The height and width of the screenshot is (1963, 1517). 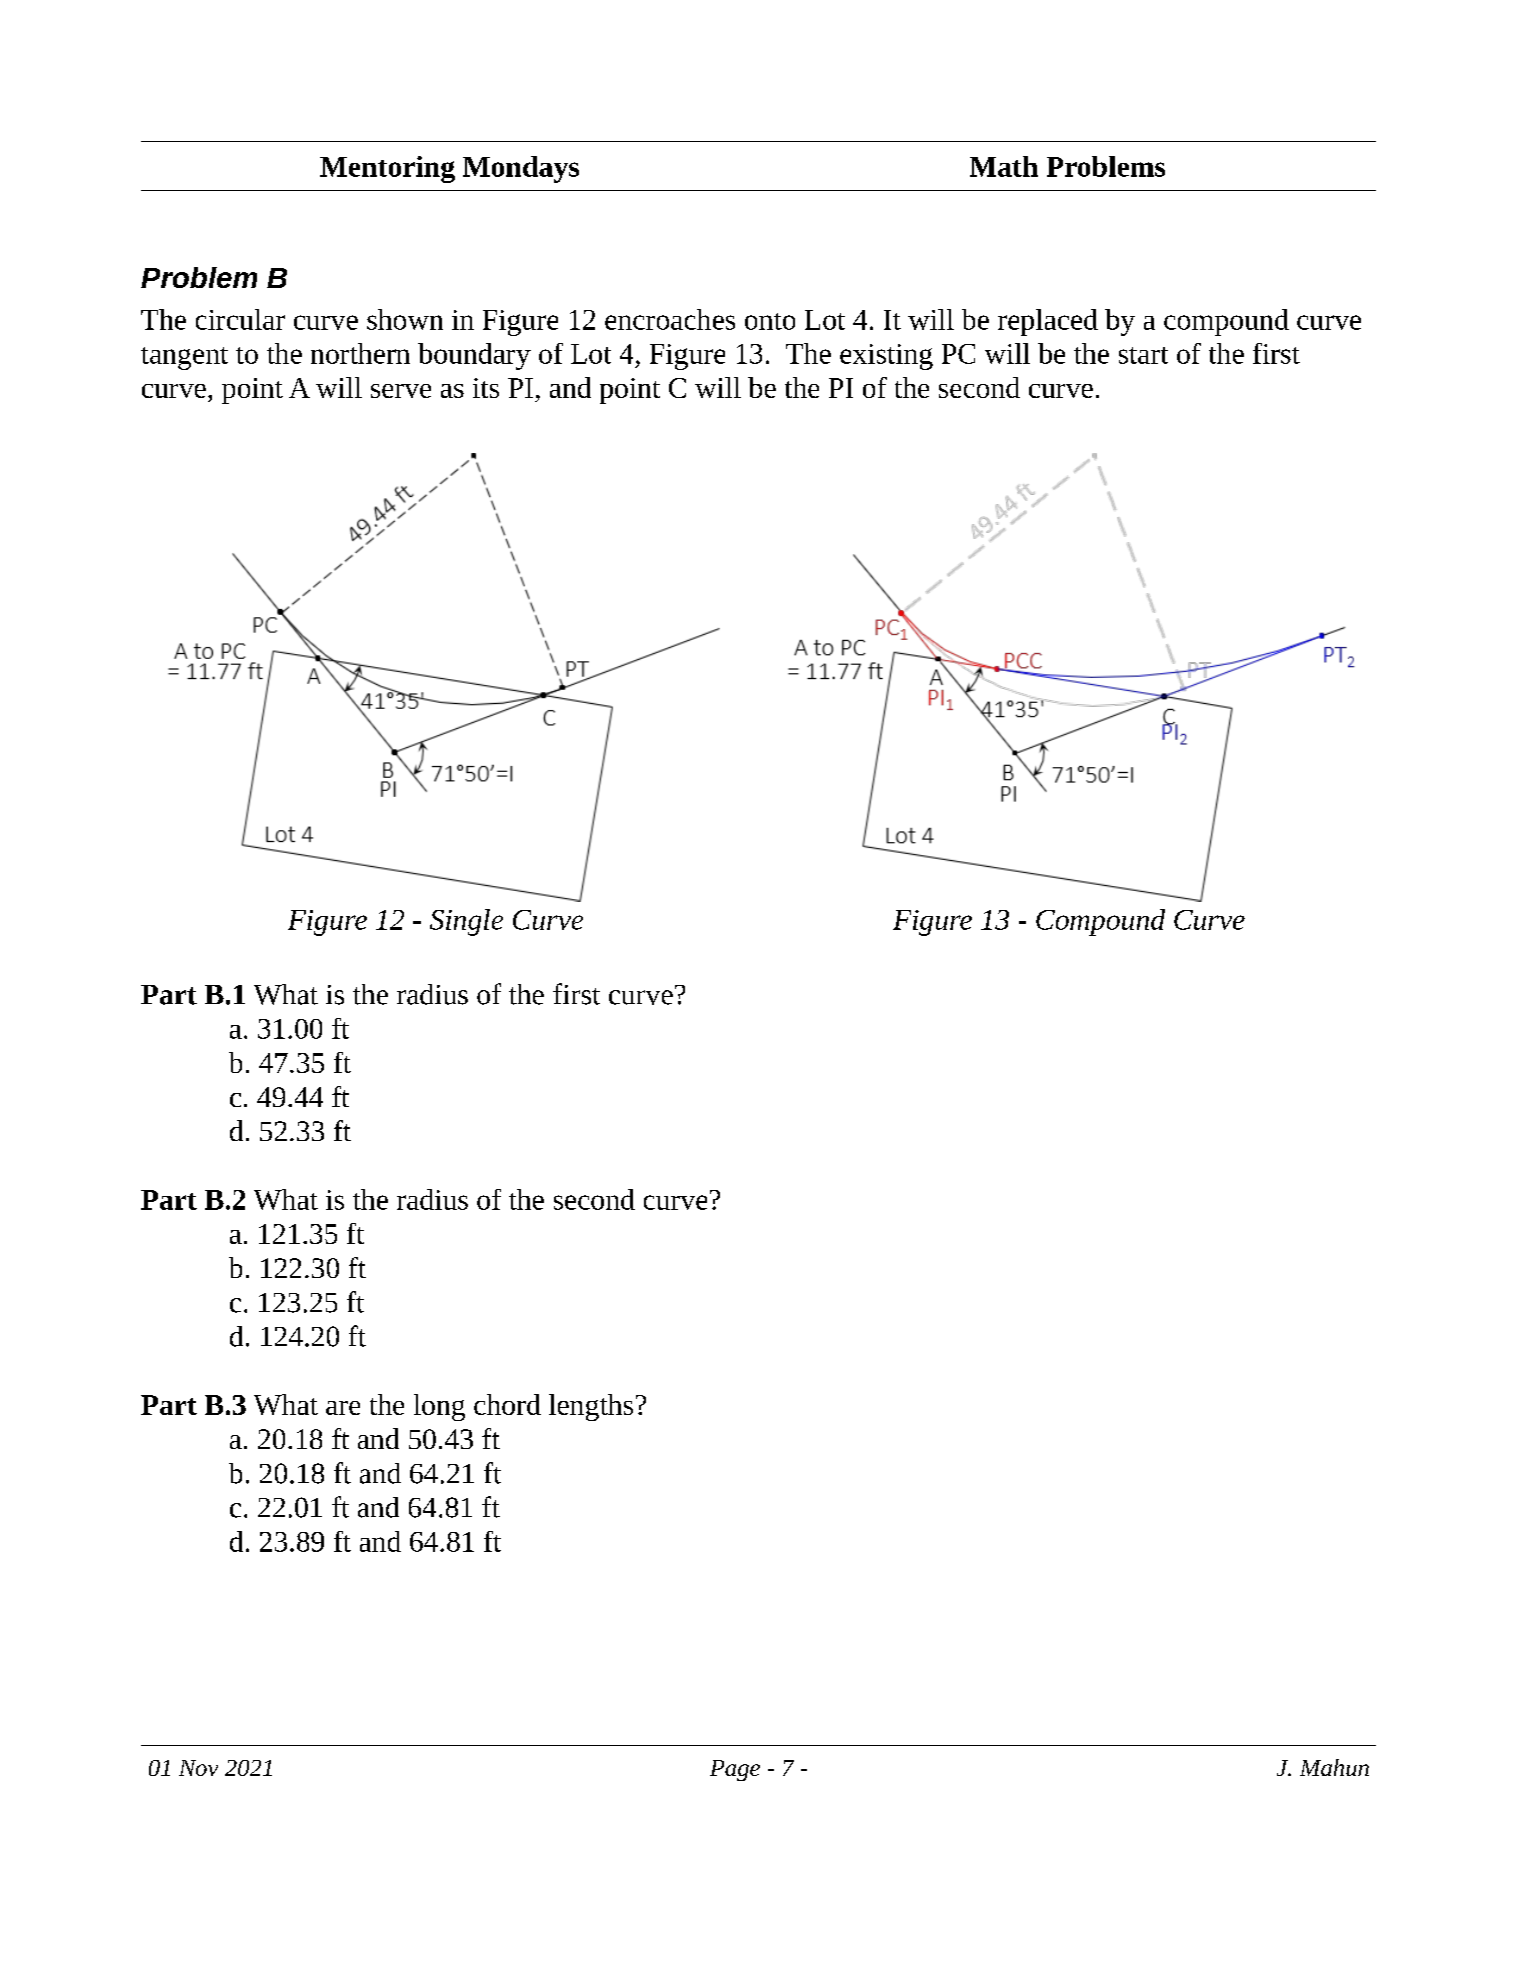 I want to click on Page, so click(x=735, y=1770).
